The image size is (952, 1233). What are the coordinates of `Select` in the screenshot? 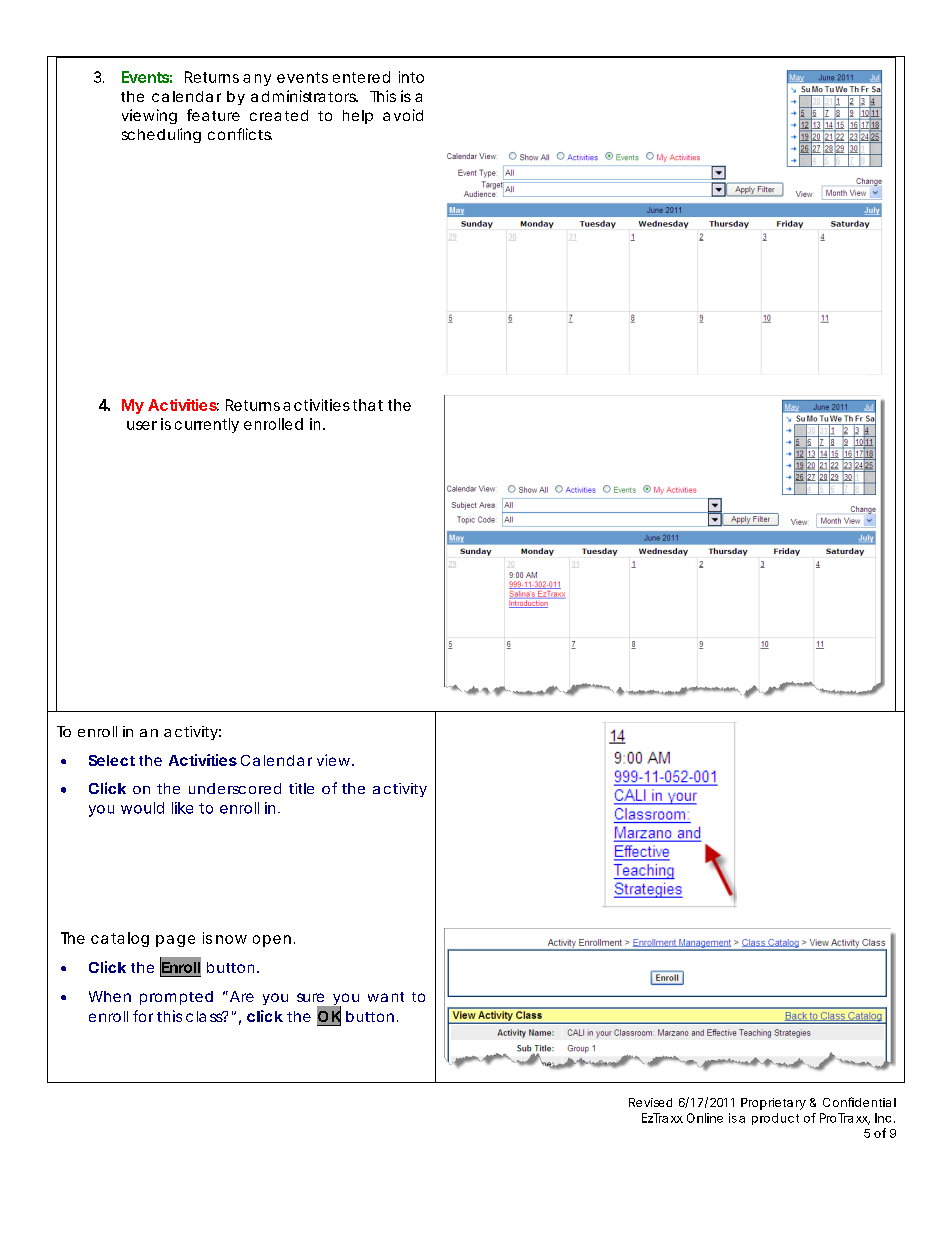 It's located at (112, 760).
